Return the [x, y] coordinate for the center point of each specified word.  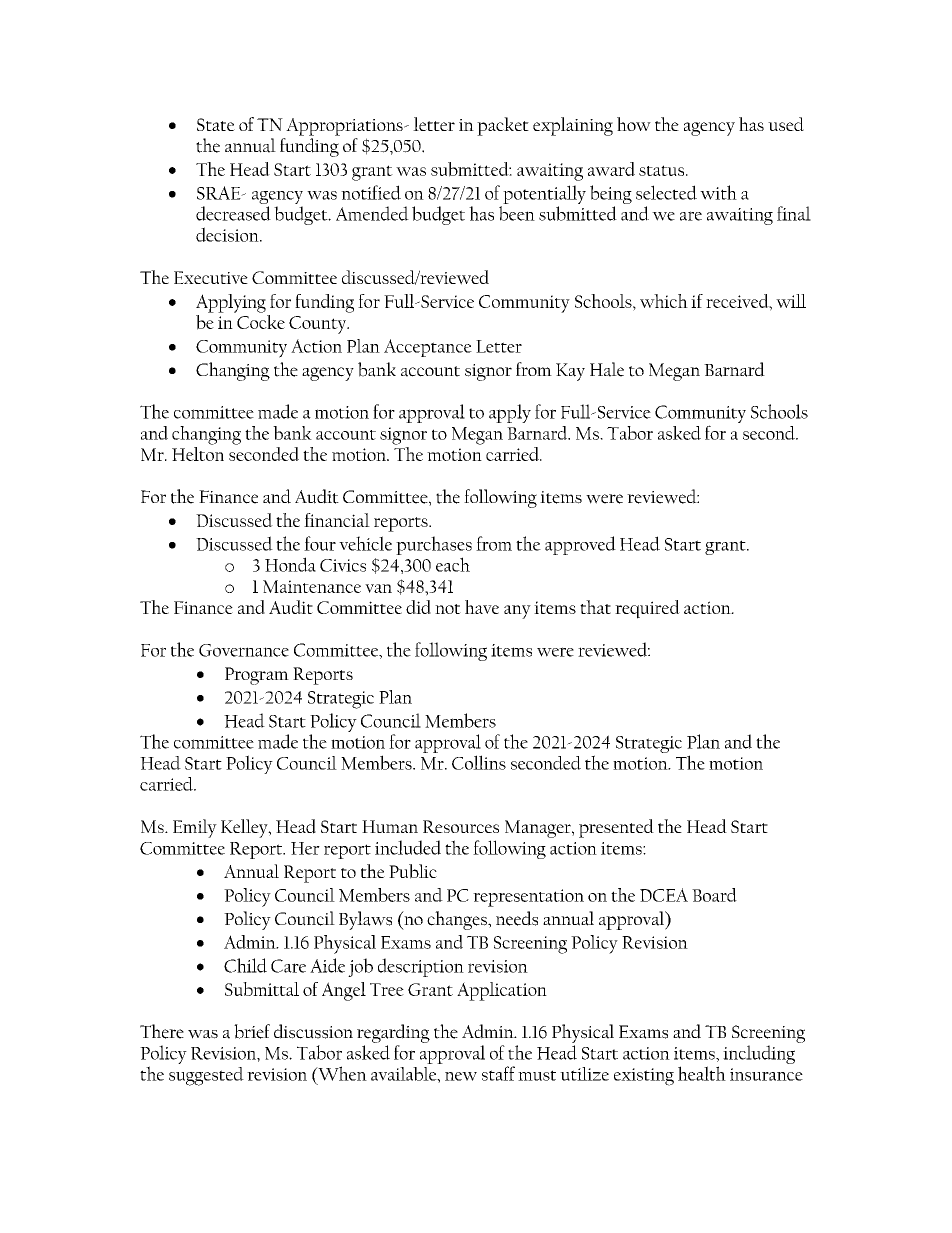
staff [498, 1073]
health [702, 1073]
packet [503, 126]
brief [252, 1031]
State [216, 124]
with [718, 192]
